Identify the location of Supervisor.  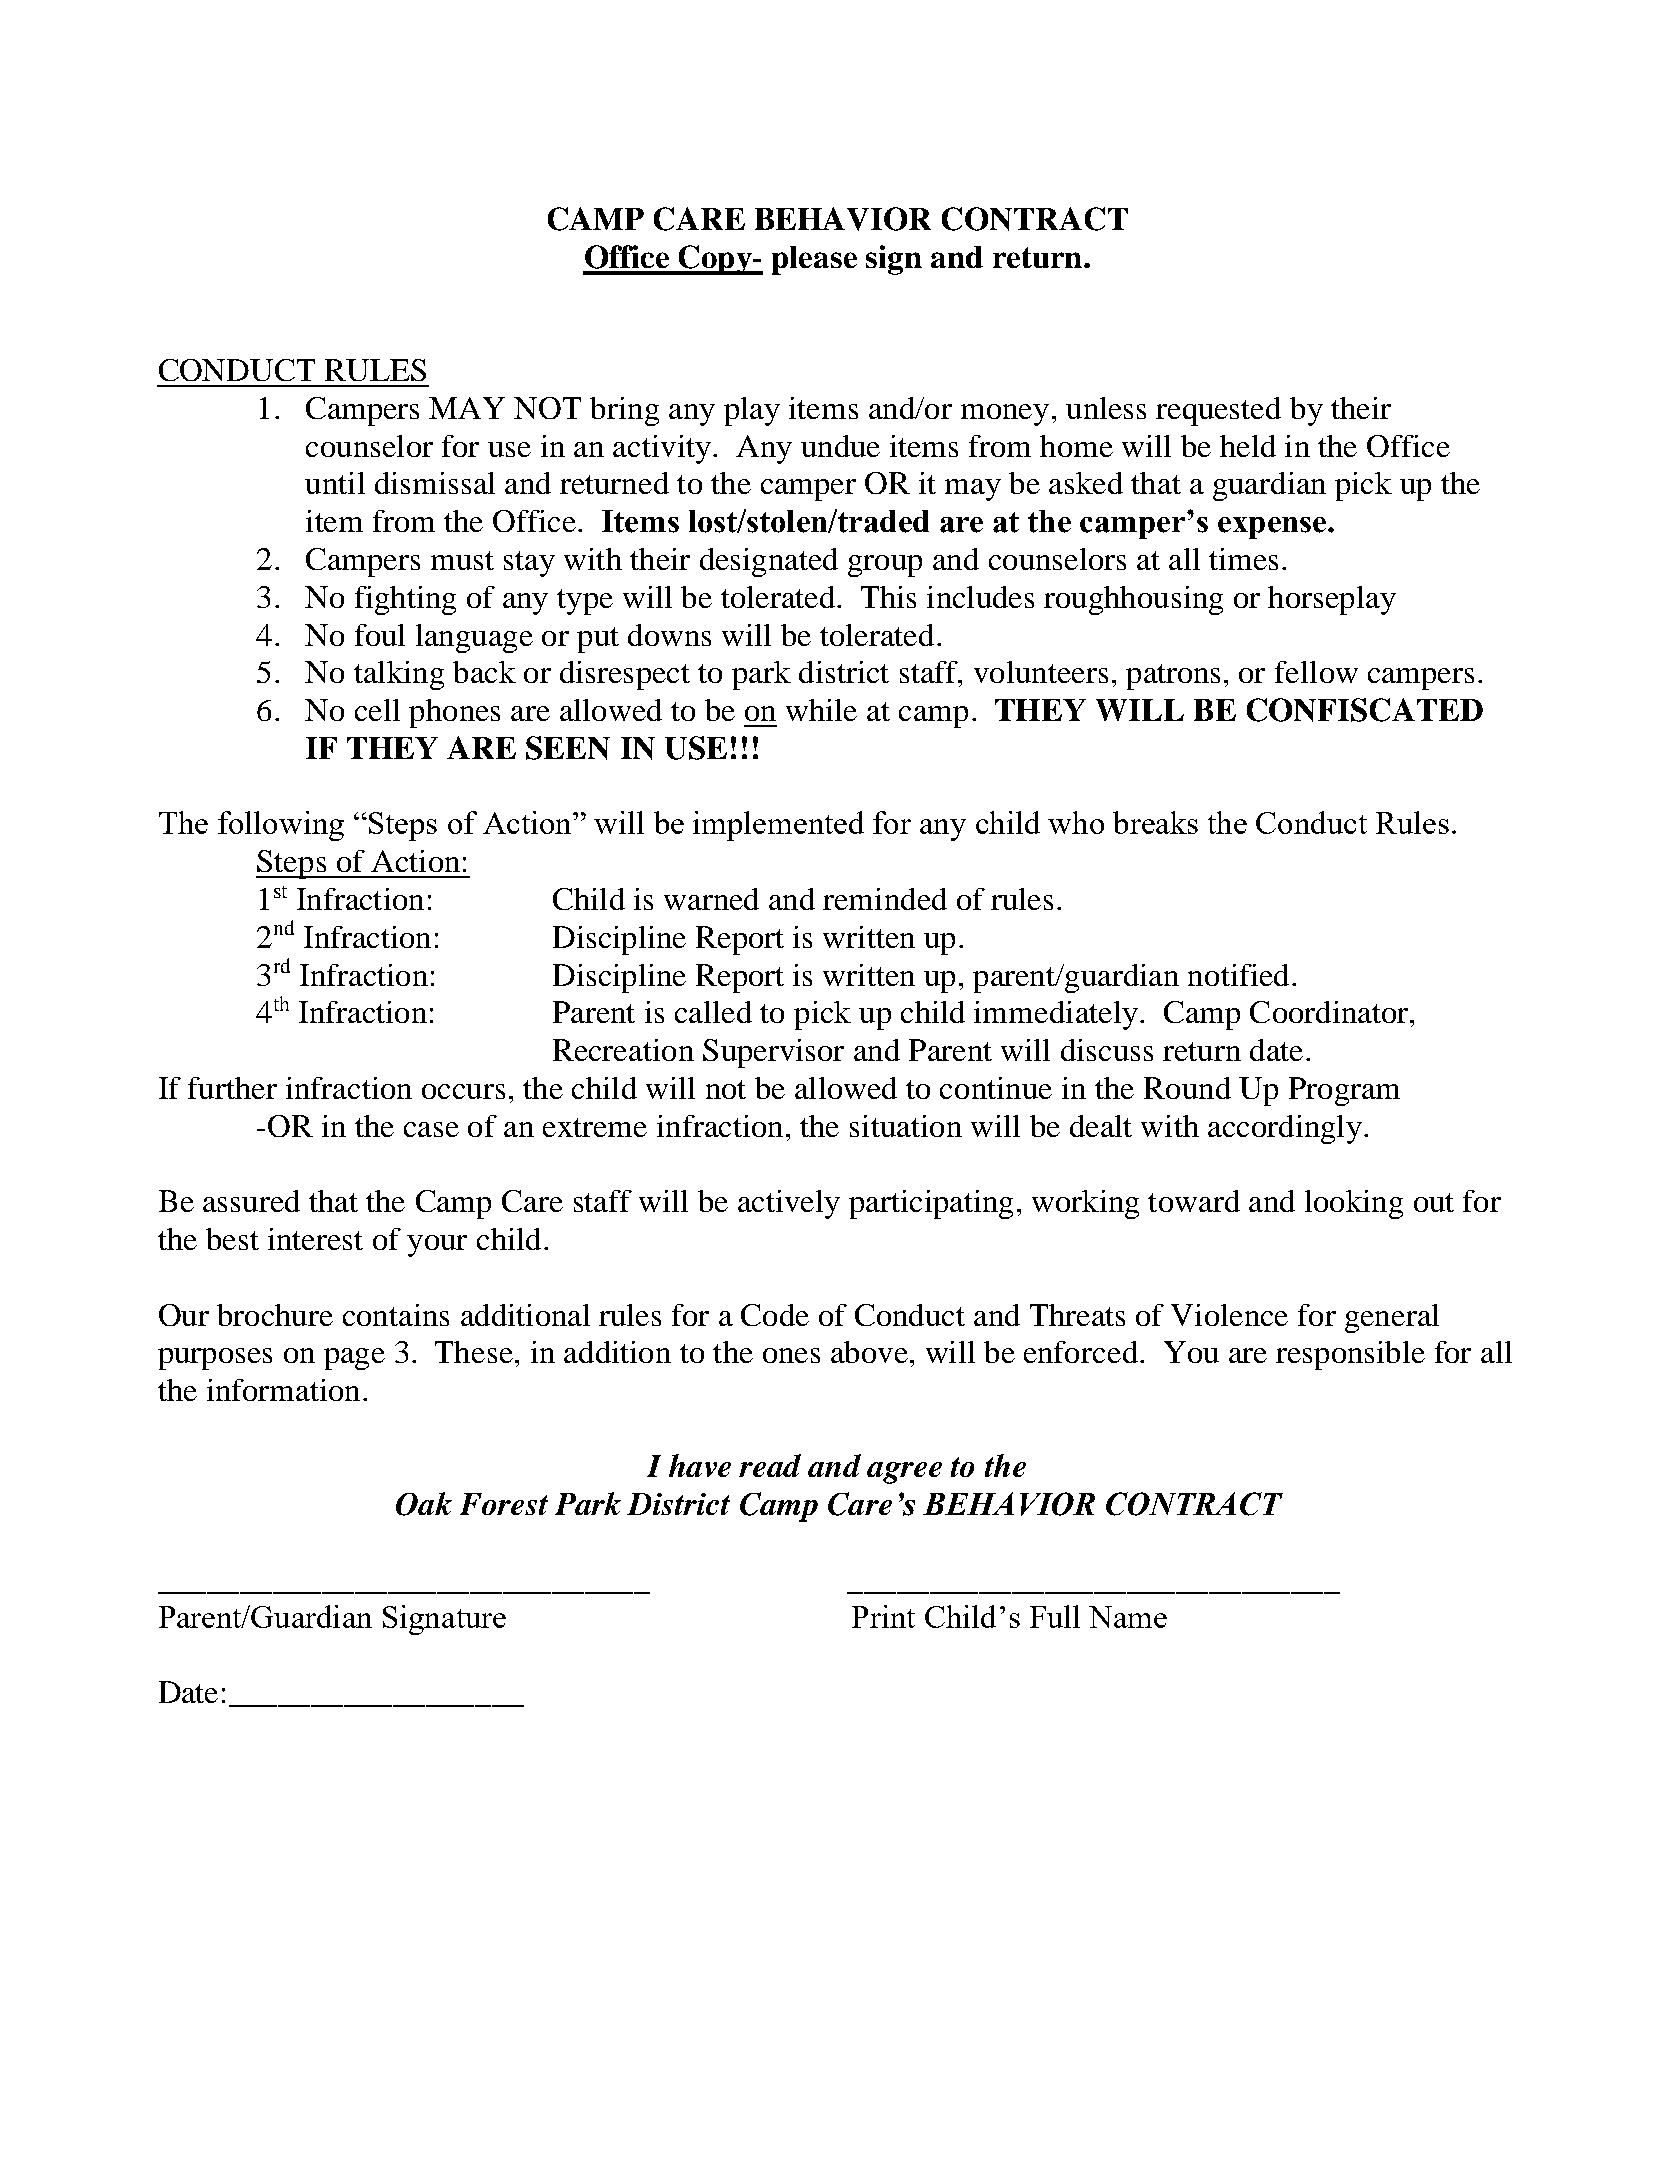
(773, 1053).
